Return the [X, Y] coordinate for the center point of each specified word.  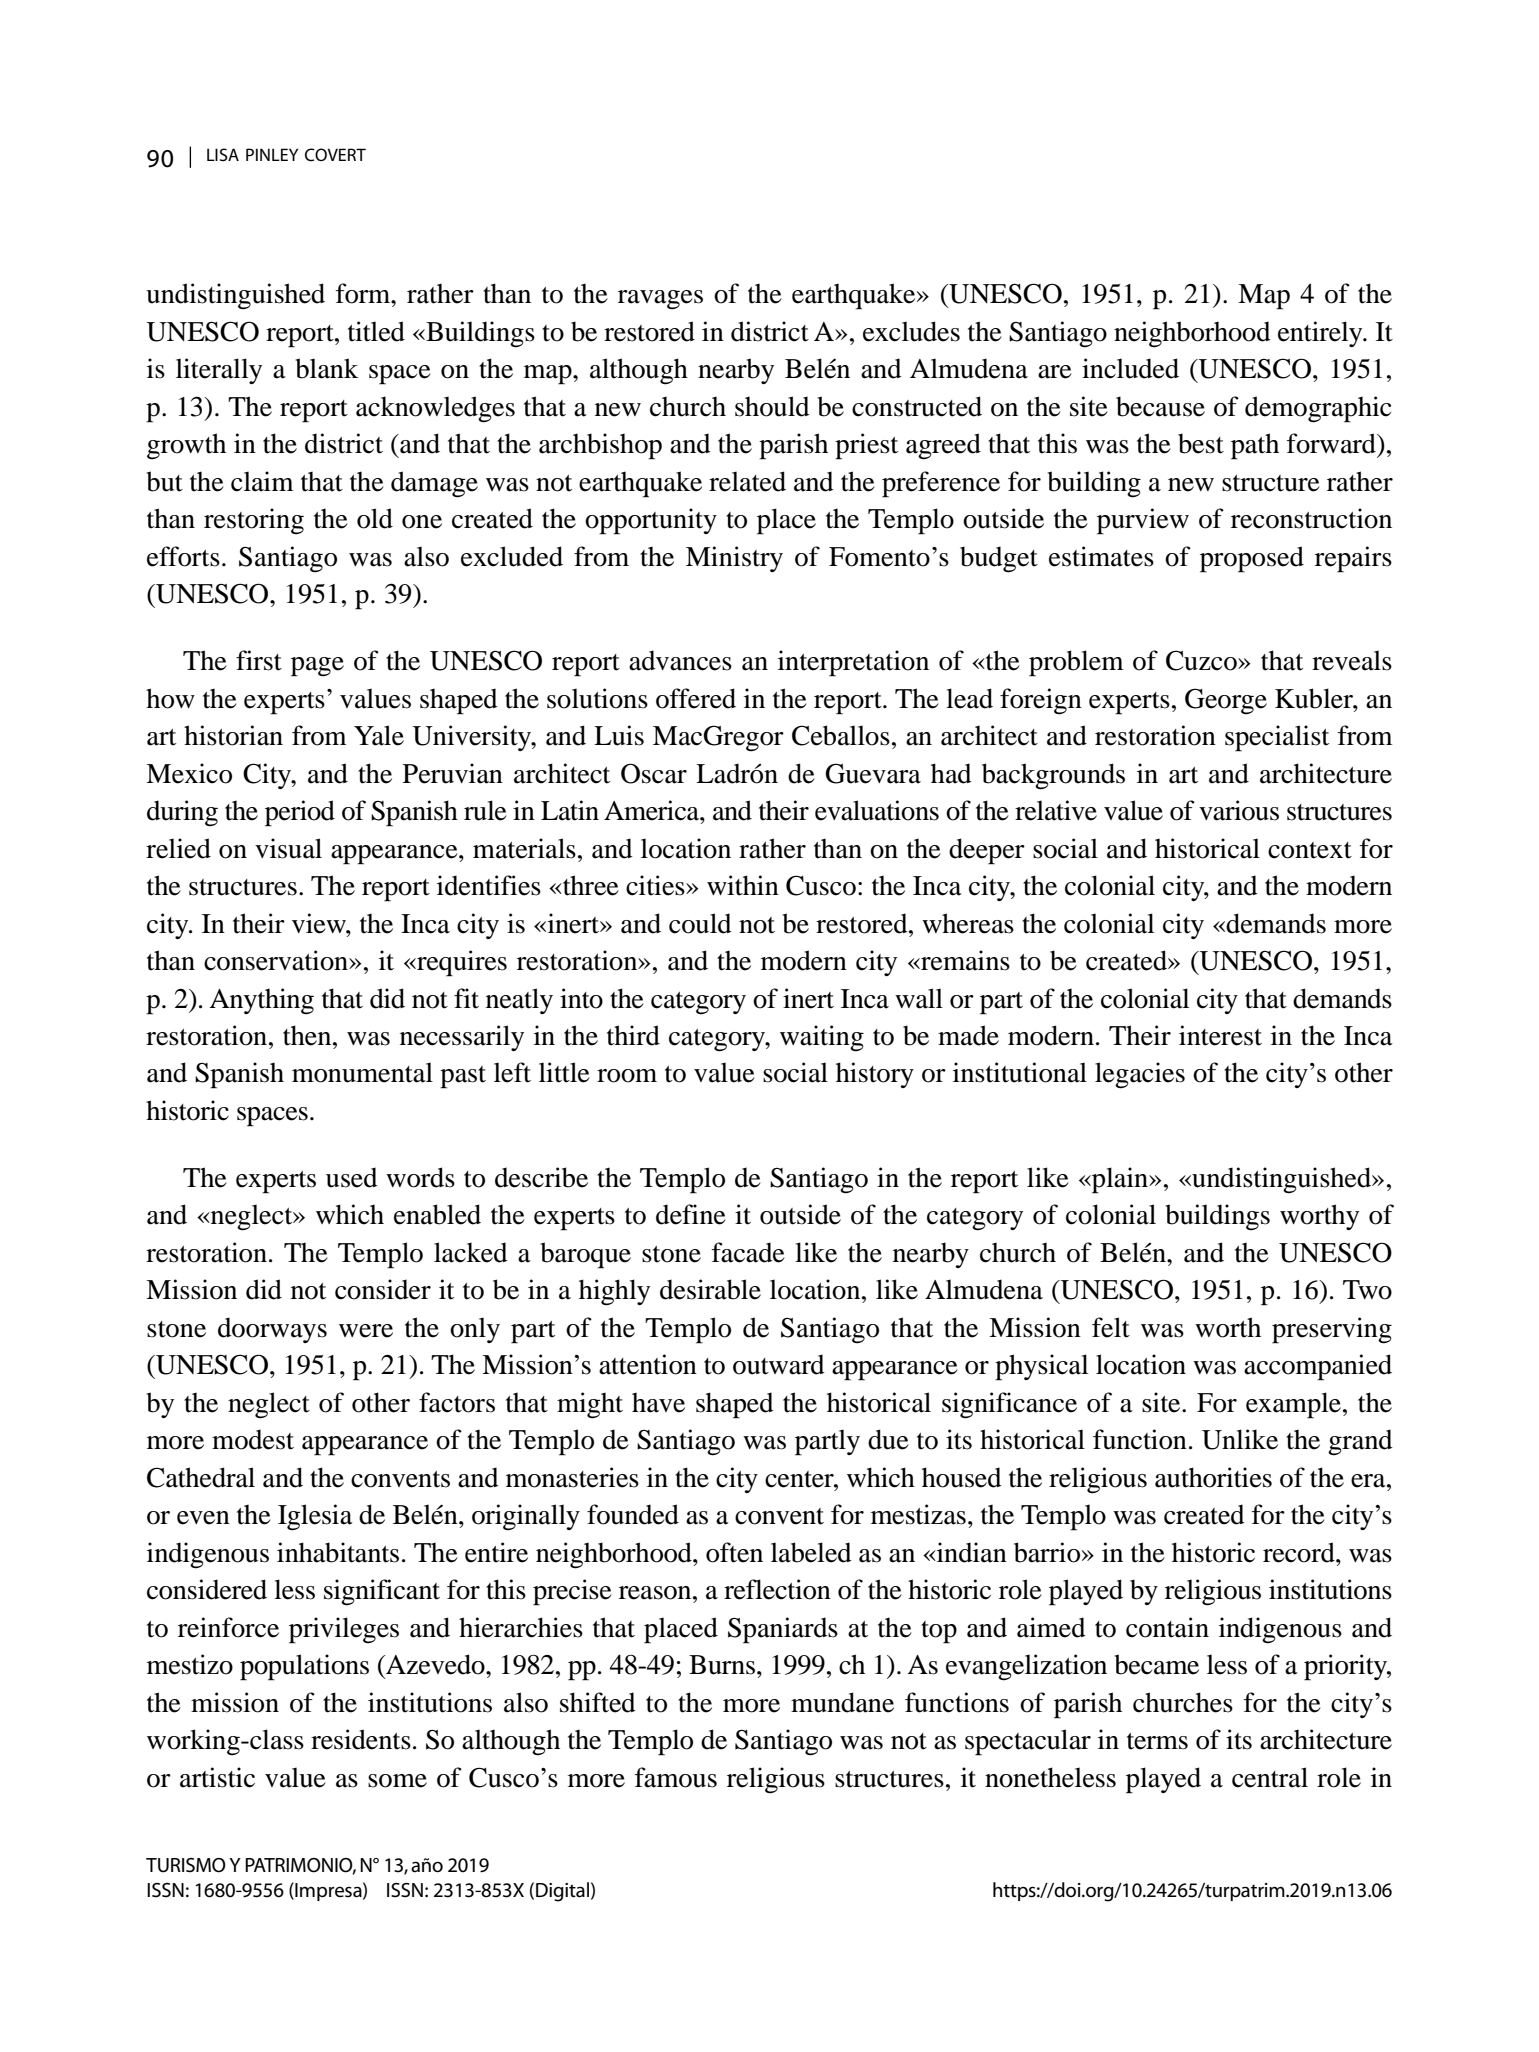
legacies [1140, 1075]
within [743, 885]
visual [288, 848]
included [1130, 368]
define [691, 1214]
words [420, 1177]
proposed [1252, 559]
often [734, 1552]
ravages [660, 300]
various [1239, 810]
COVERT [335, 155]
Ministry [734, 559]
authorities [1213, 1477]
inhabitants [338, 1552]
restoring [254, 521]
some [397, 1781]
